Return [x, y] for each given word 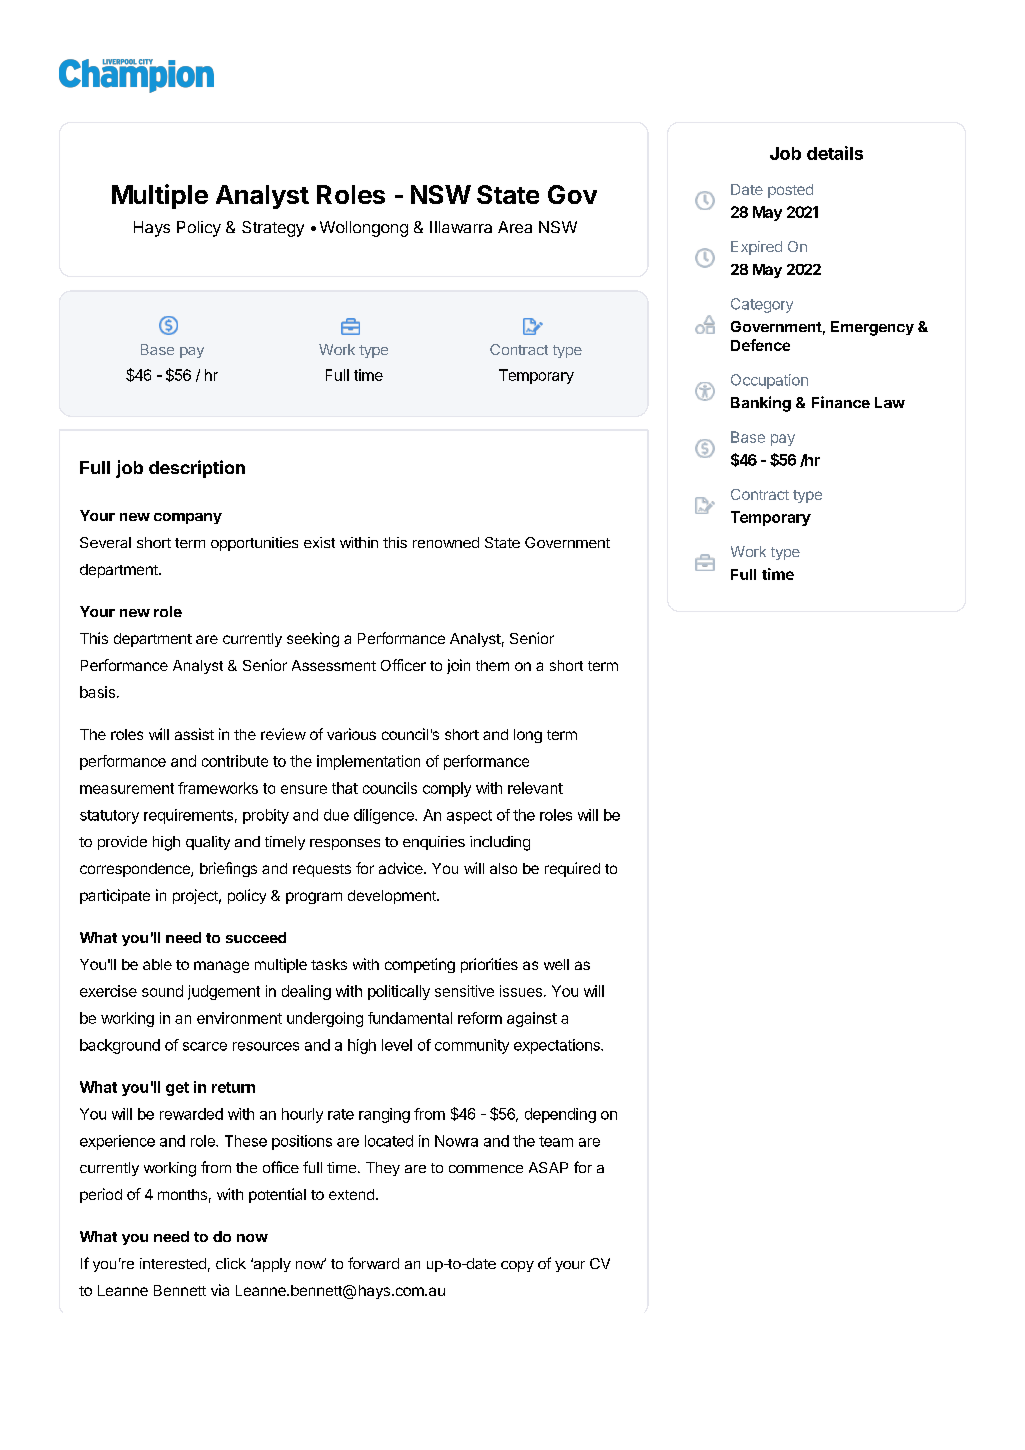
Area [515, 227]
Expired [756, 248]
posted [790, 191]
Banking [761, 404]
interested [173, 1263]
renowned [446, 542]
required [572, 869]
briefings [228, 869]
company [188, 518]
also [503, 868]
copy [517, 1266]
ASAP [548, 1167]
